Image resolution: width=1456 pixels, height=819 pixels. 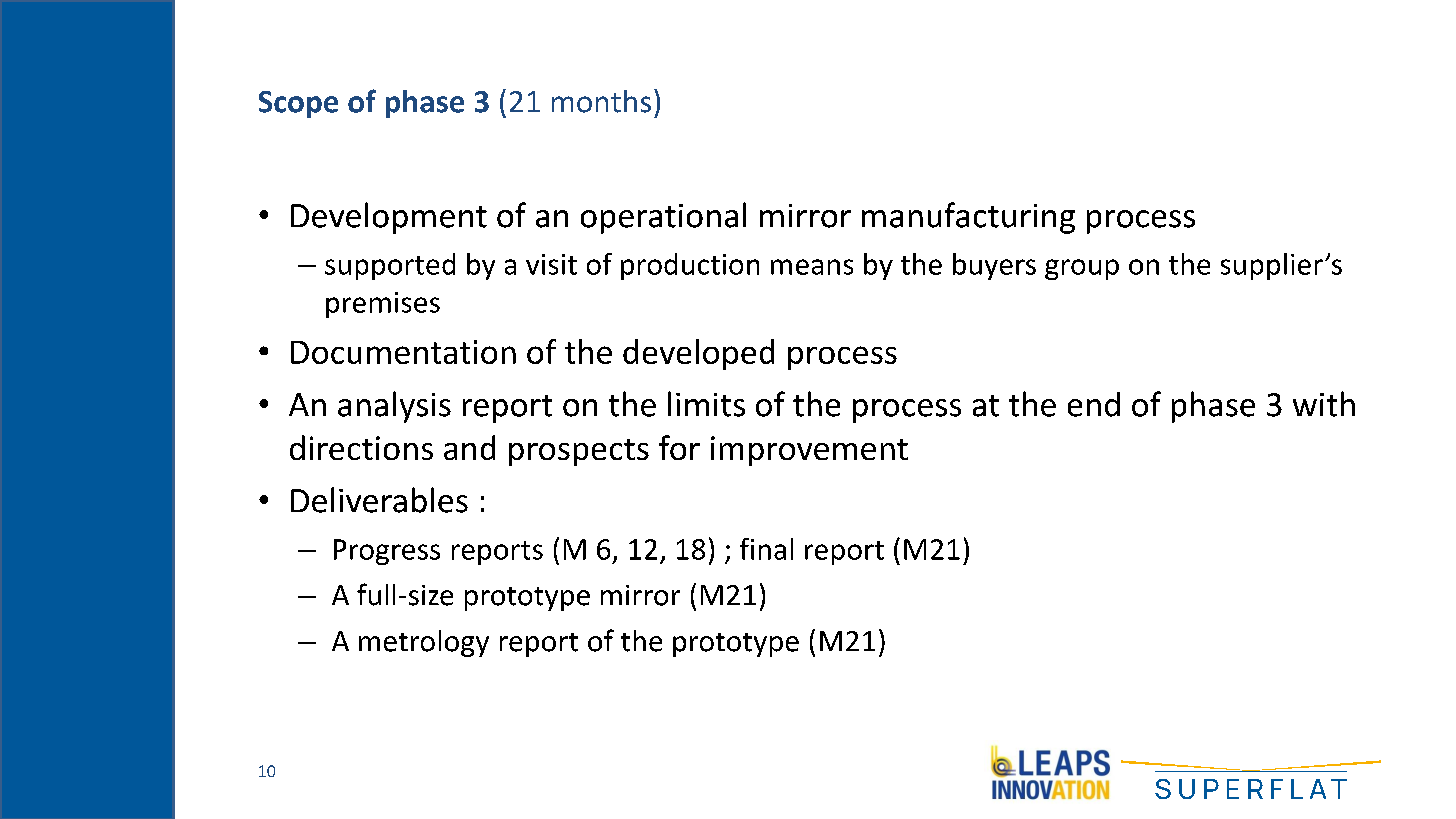 What do you see at coordinates (812, 267) in the screenshot?
I see `means` at bounding box center [812, 267].
